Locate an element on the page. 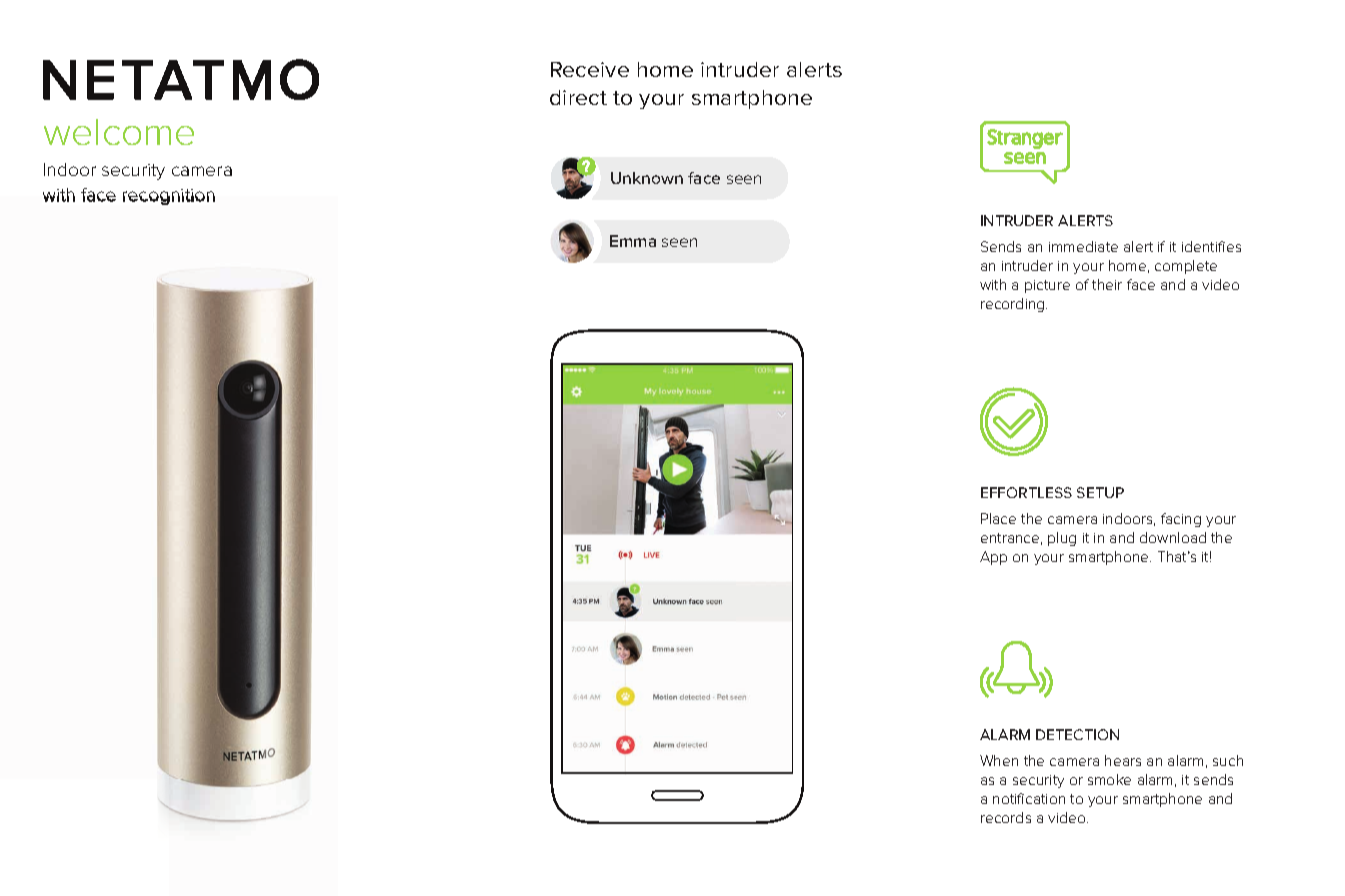 The width and height of the image is (1345, 896). complete is located at coordinates (1186, 267).
